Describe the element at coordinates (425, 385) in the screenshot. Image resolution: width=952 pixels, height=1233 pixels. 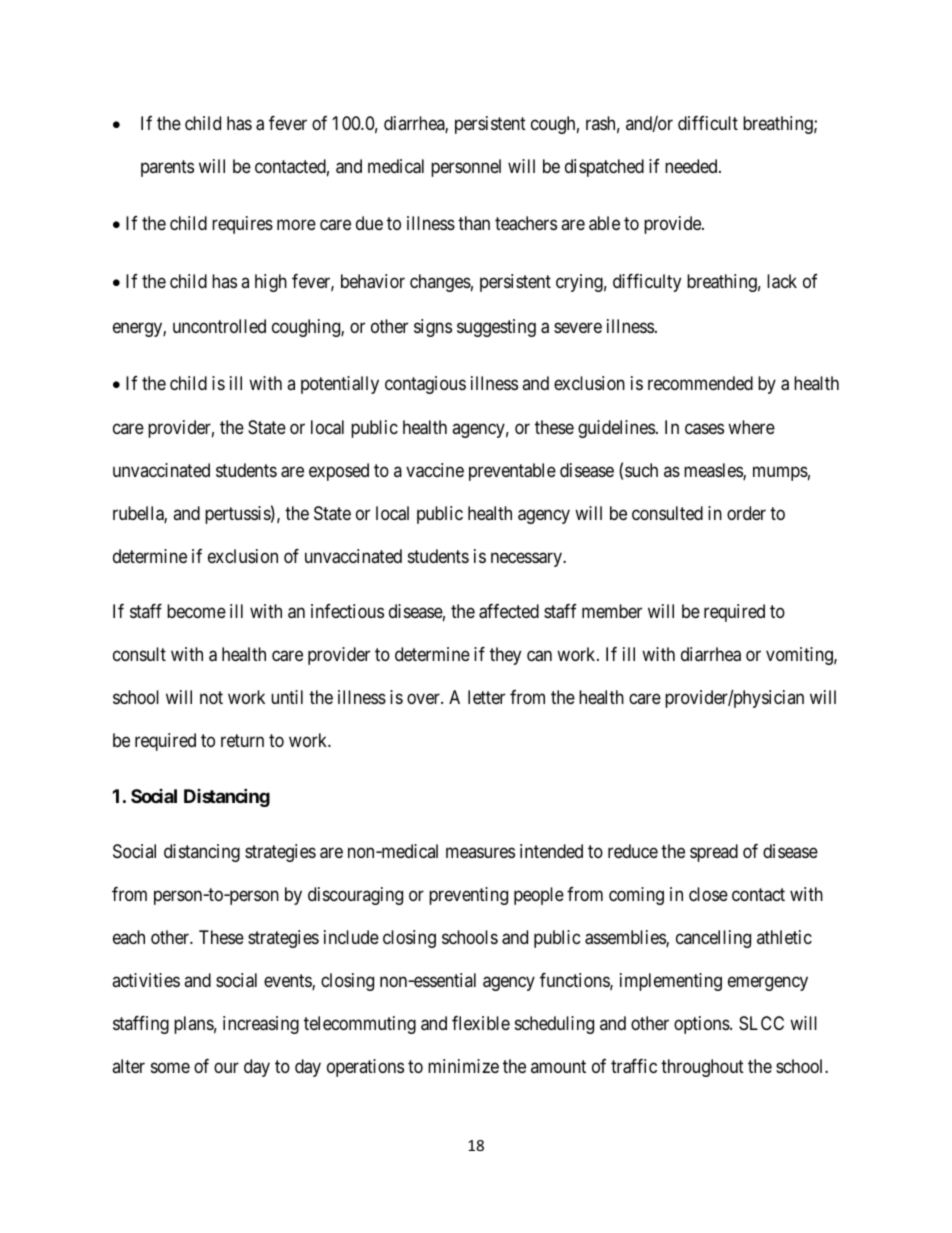
I see `contagious` at that location.
